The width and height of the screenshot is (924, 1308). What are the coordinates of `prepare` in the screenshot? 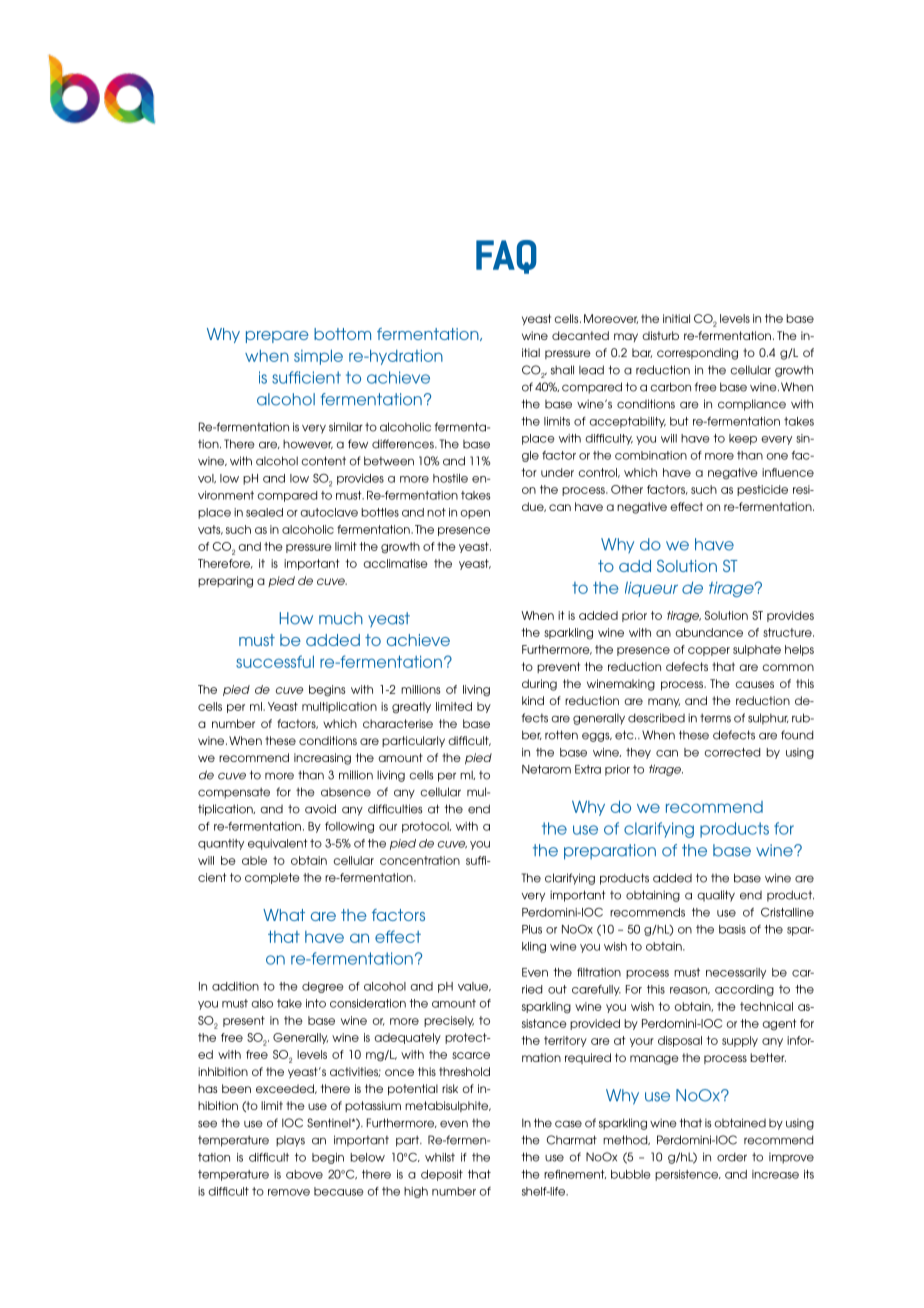 It's located at (277, 337).
